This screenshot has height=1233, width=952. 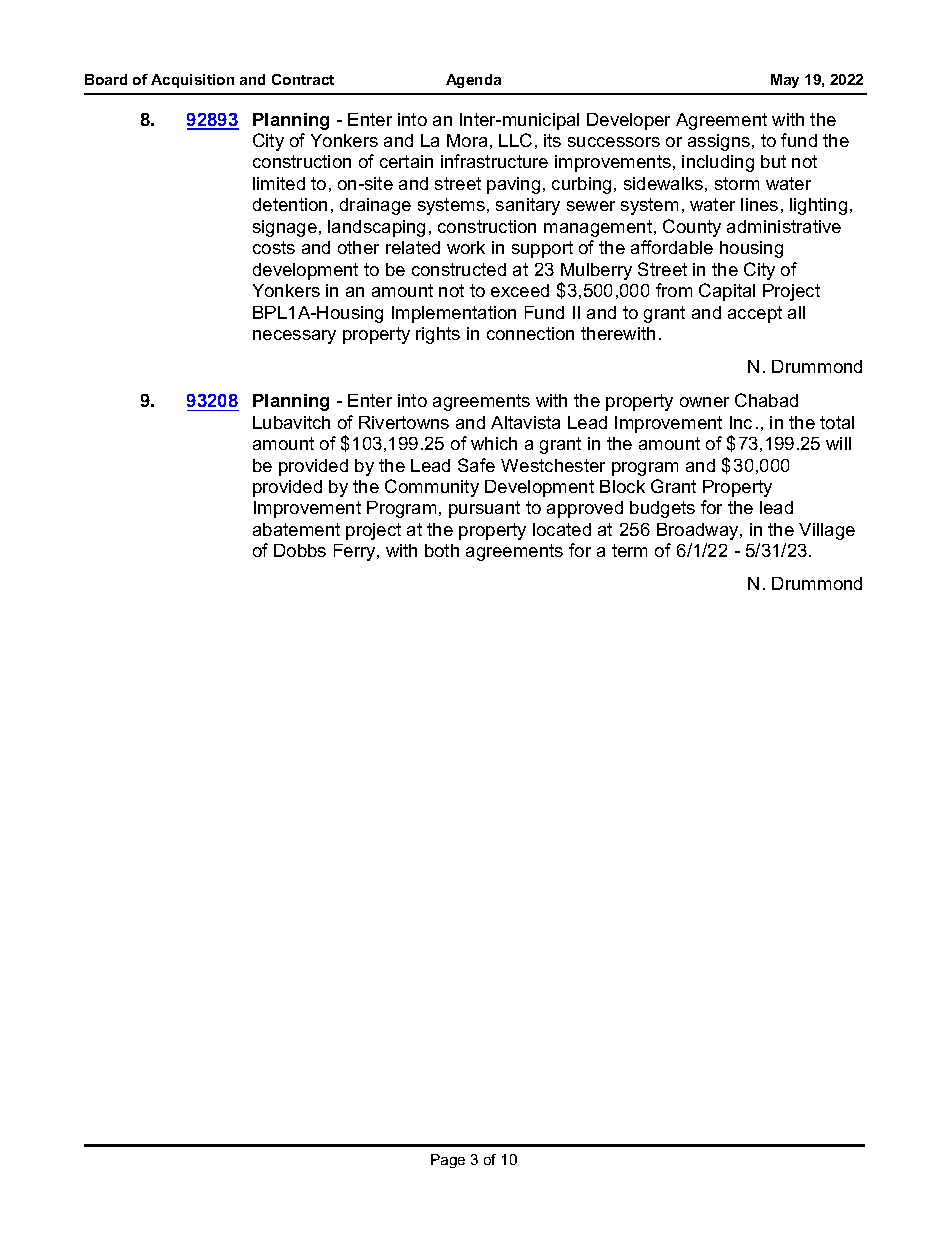 What do you see at coordinates (356, 552) in the screenshot?
I see `Ferry` at bounding box center [356, 552].
